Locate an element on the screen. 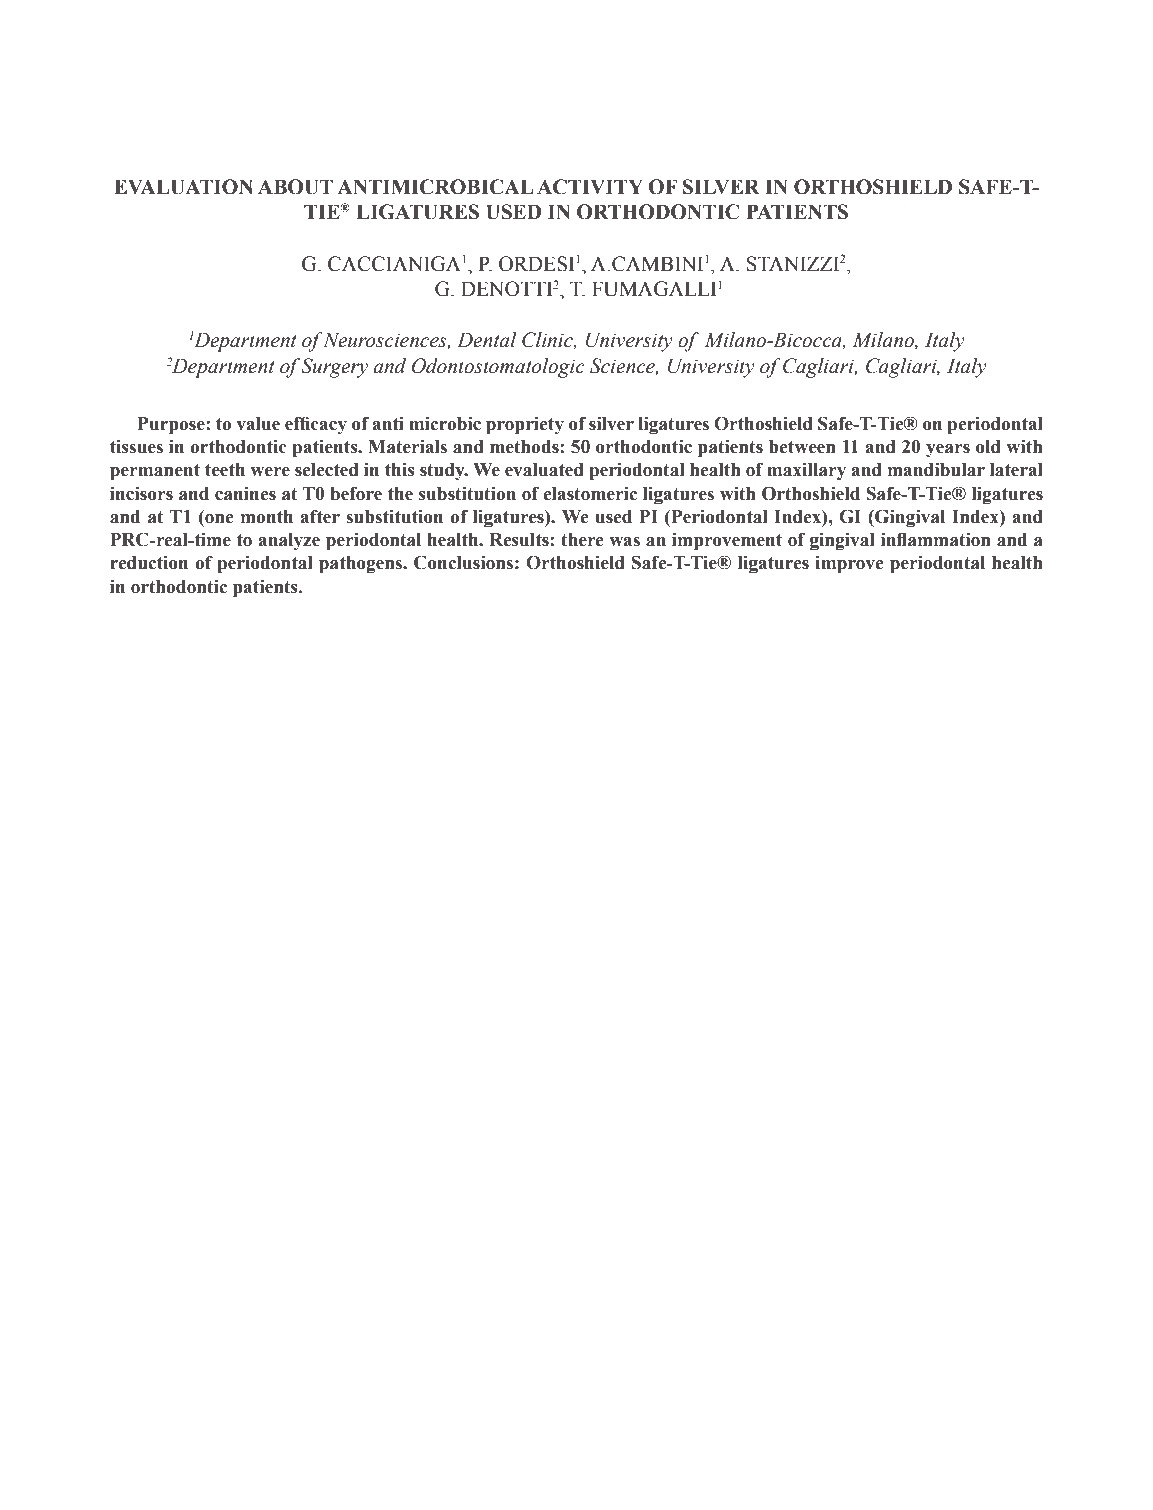 Image resolution: width=1153 pixels, height=1510 pixels. years is located at coordinates (948, 450).
